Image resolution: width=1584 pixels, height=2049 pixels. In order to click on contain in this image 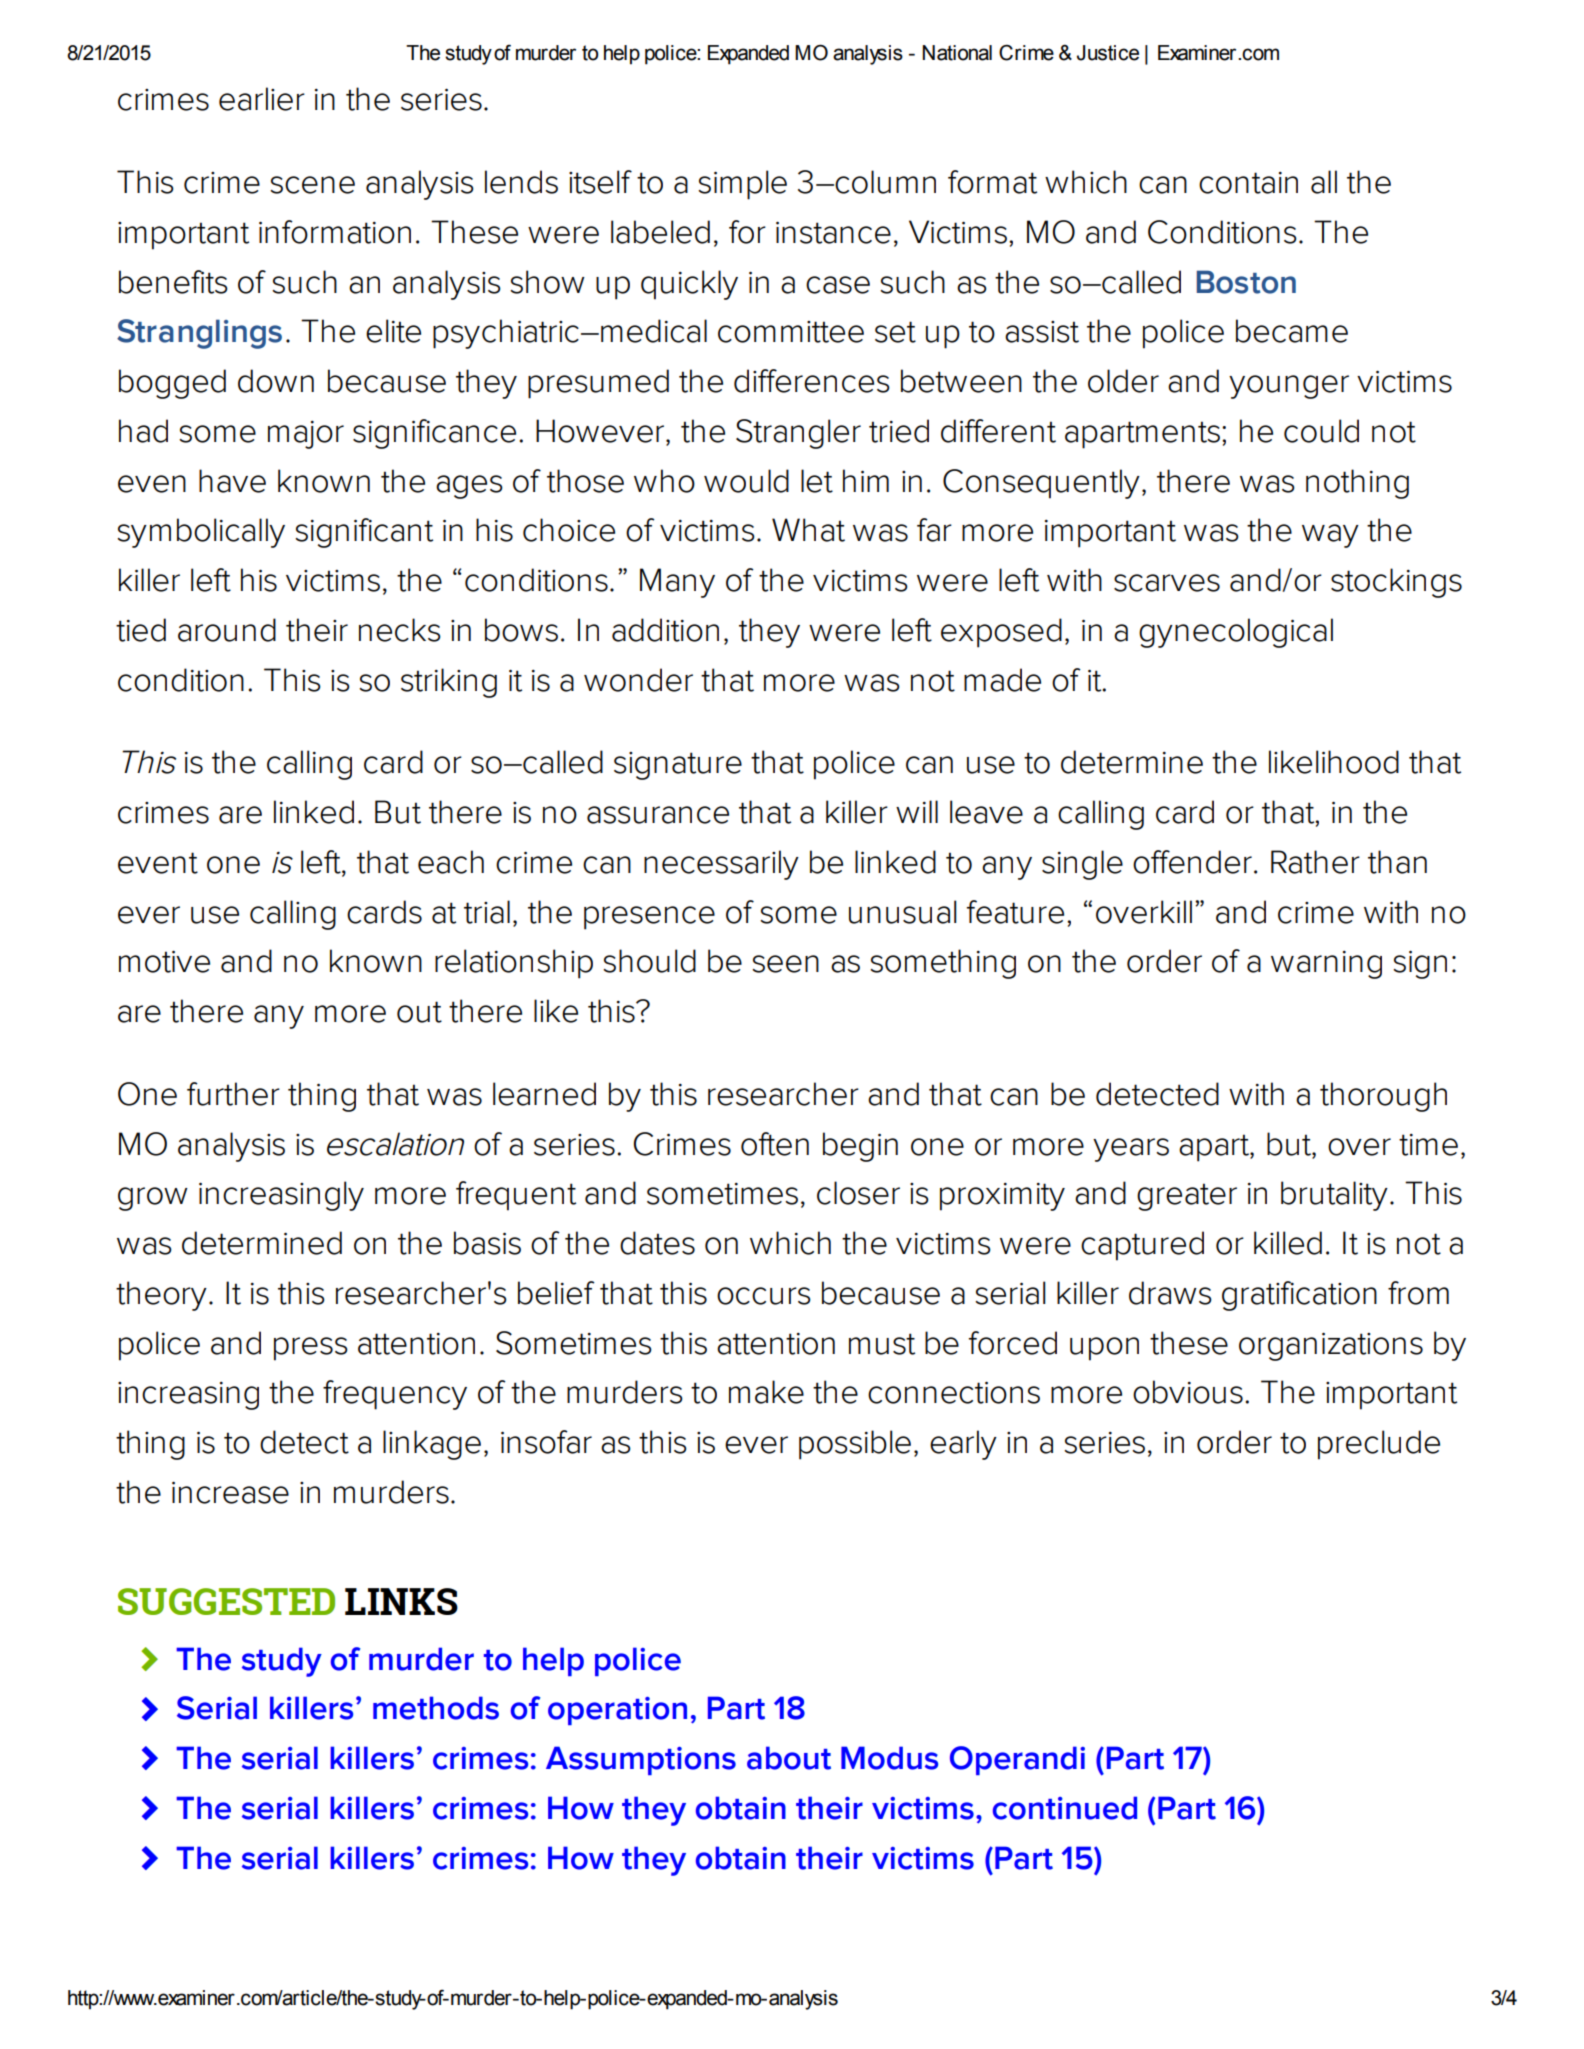, I will do `click(1248, 183)`.
